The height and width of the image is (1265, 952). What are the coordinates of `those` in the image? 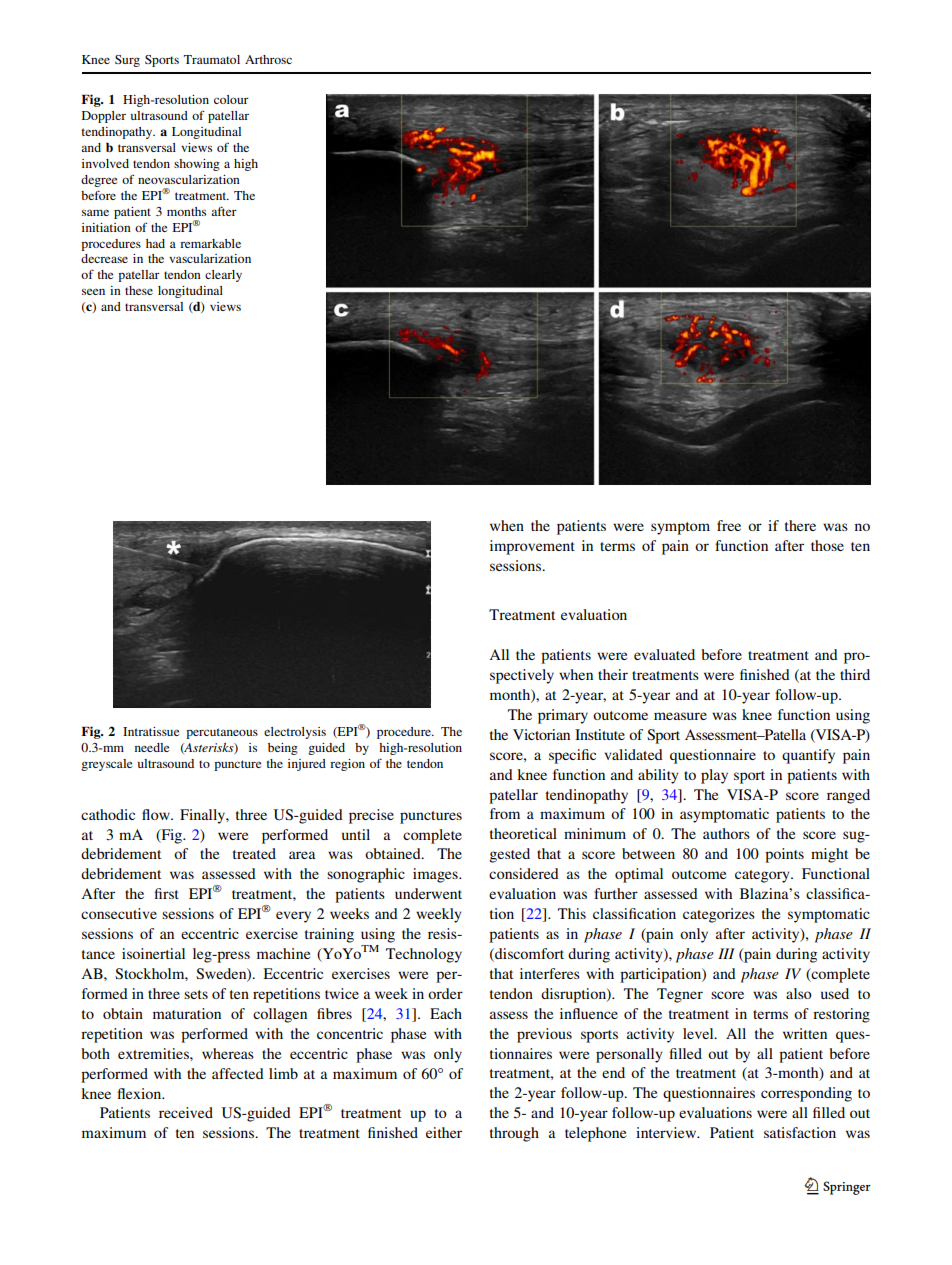 It's located at (827, 545).
